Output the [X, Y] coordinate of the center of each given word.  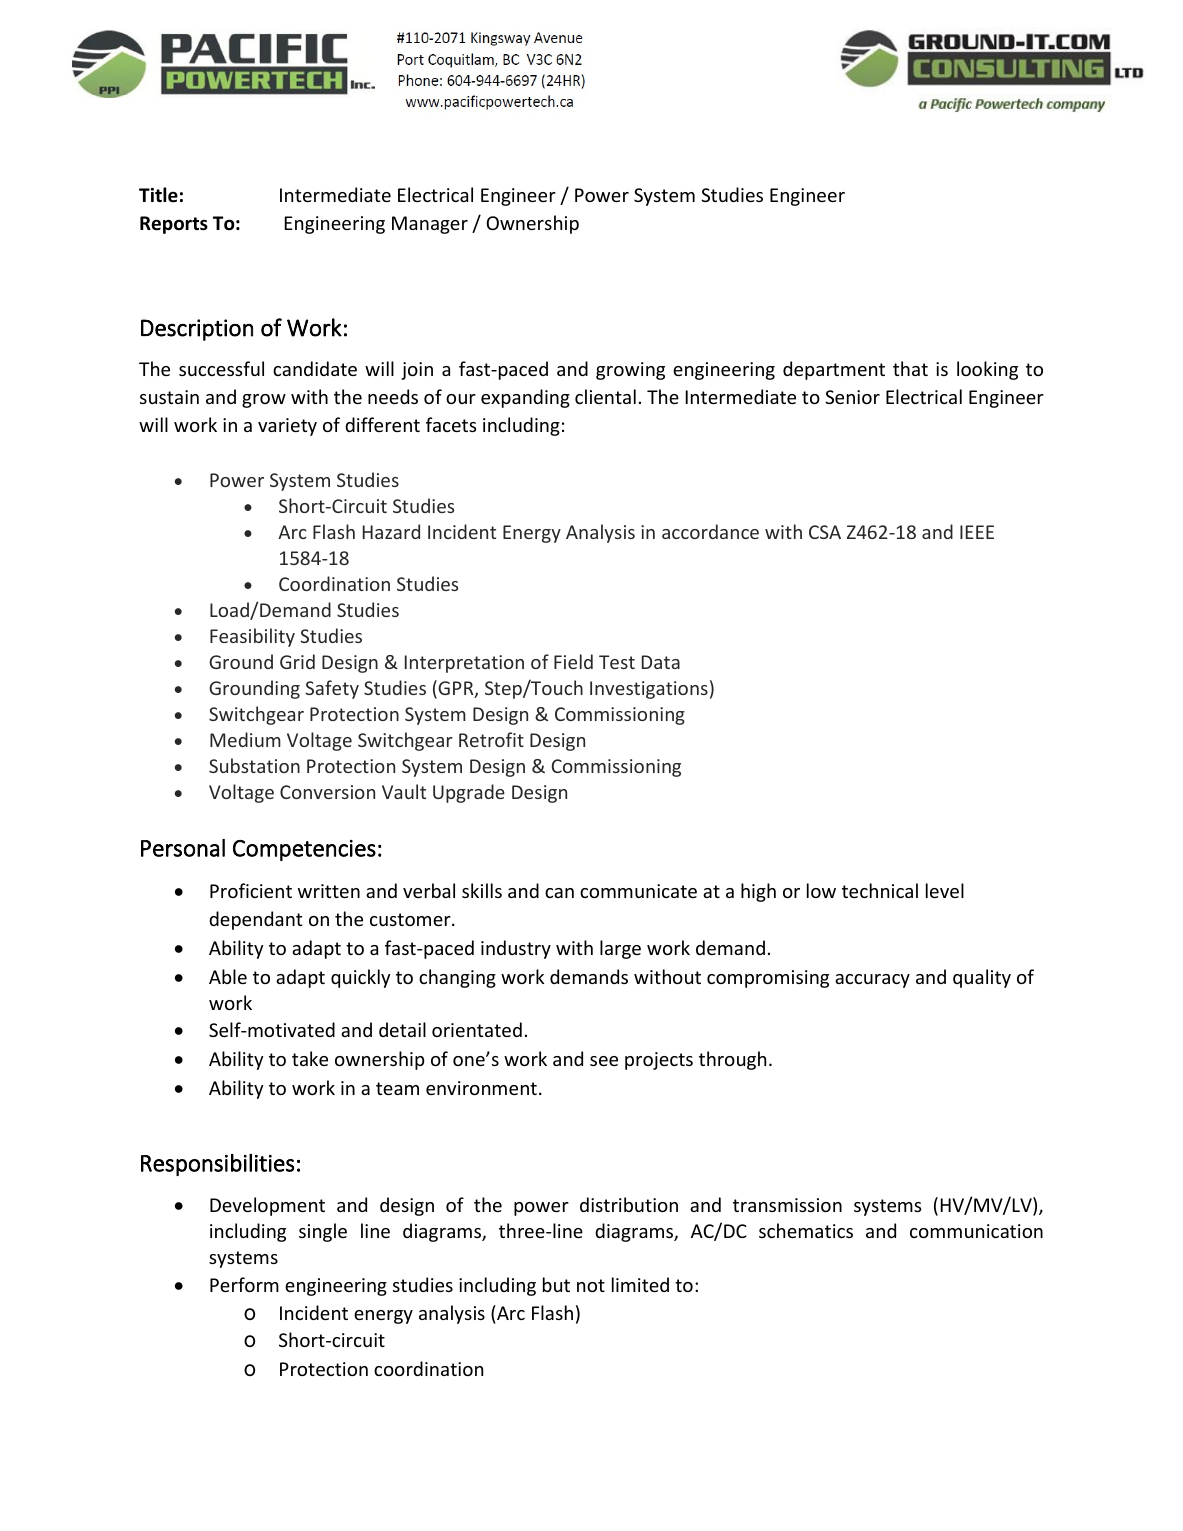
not [591, 1285]
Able [228, 976]
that [910, 368]
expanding [525, 398]
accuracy [872, 981]
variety [287, 427]
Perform [244, 1284]
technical [880, 890]
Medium [245, 739]
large [620, 949]
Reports [174, 225]
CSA [825, 532]
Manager [430, 225]
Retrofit [491, 739]
